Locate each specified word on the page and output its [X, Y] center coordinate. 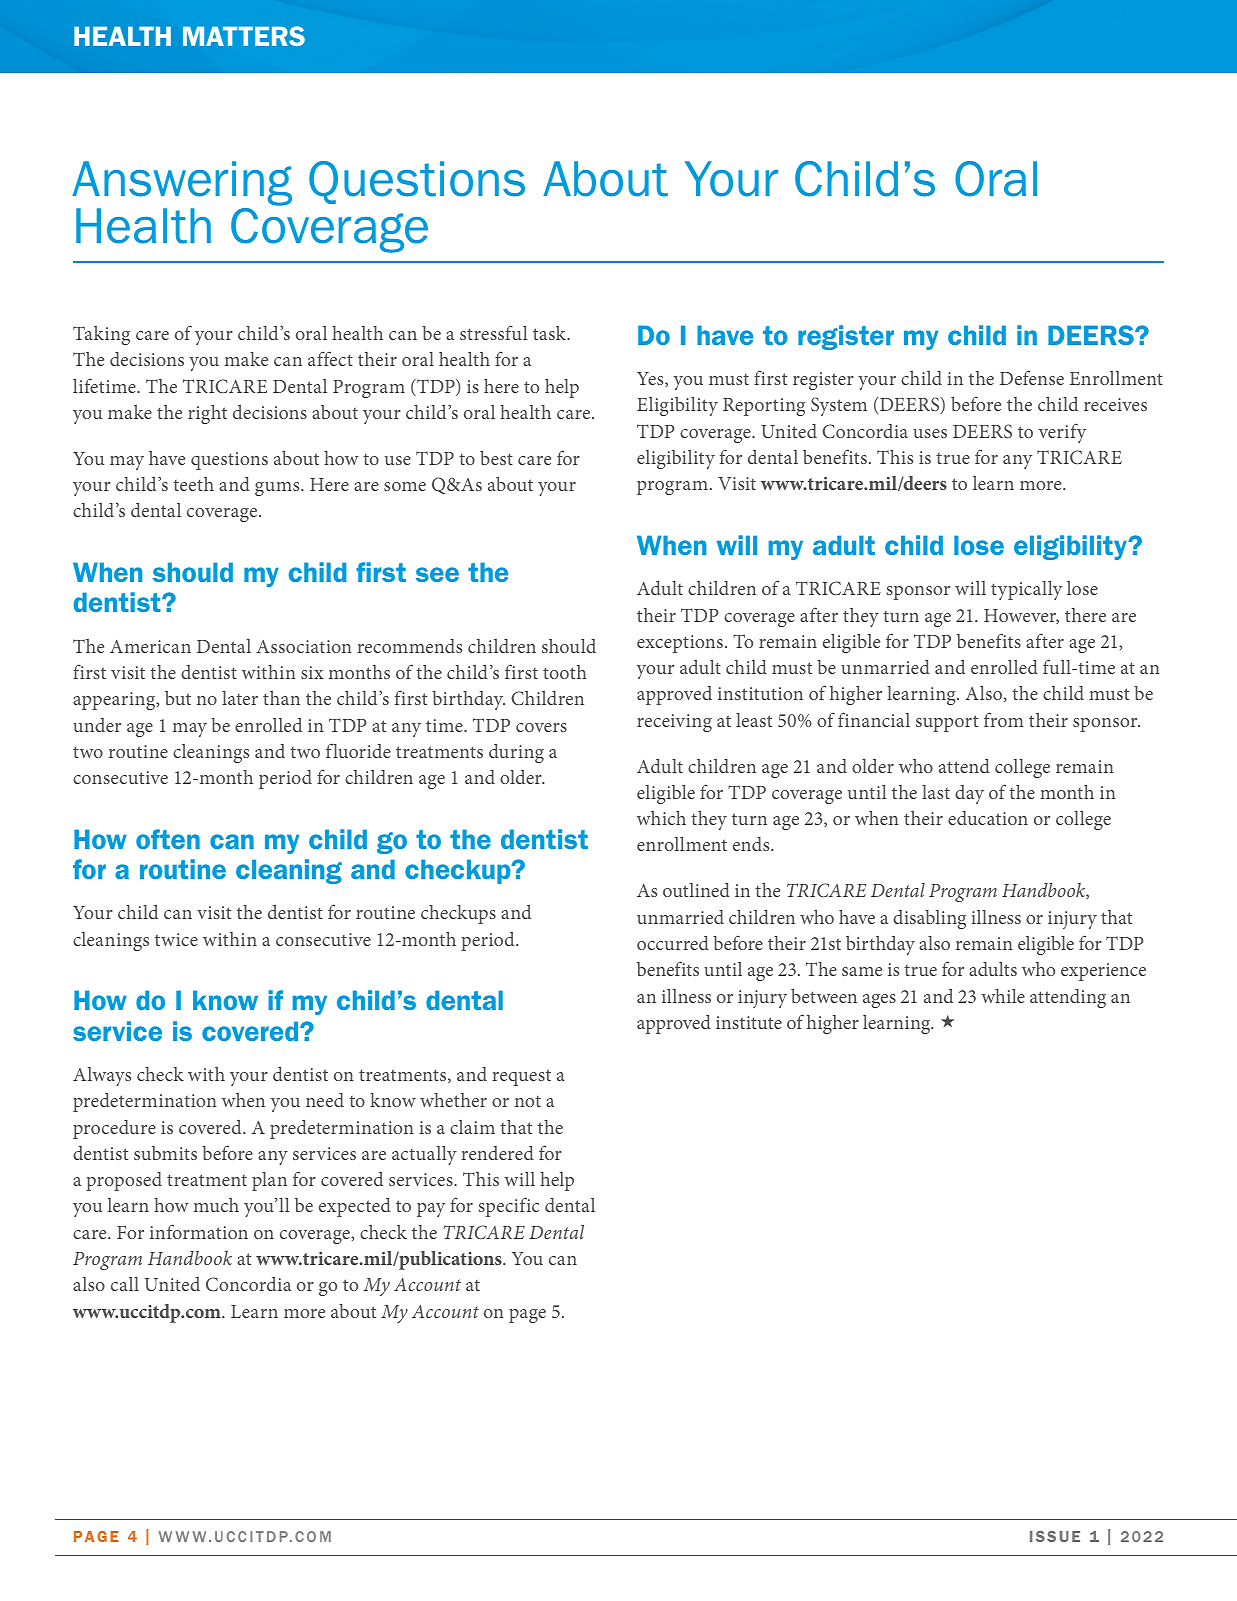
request [521, 1077]
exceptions [680, 644]
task [551, 333]
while [1003, 996]
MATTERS [244, 36]
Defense [1032, 377]
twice [176, 939]
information [199, 1231]
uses [930, 433]
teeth [193, 484]
